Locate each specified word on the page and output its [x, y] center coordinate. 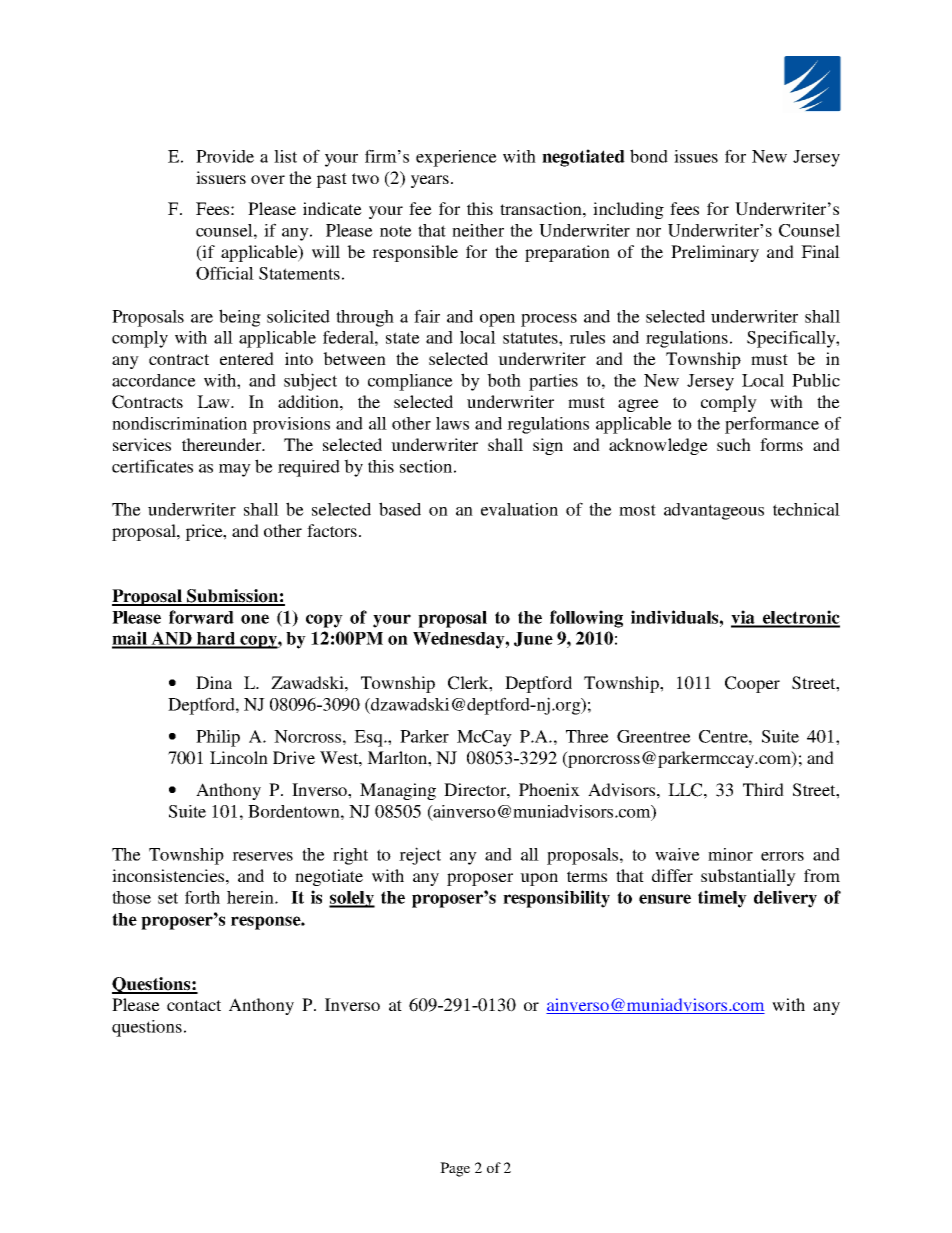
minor [730, 854]
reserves [262, 856]
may [235, 470]
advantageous [714, 511]
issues [696, 156]
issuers [221, 177]
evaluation [519, 509]
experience [456, 158]
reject [420, 856]
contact [194, 1005]
